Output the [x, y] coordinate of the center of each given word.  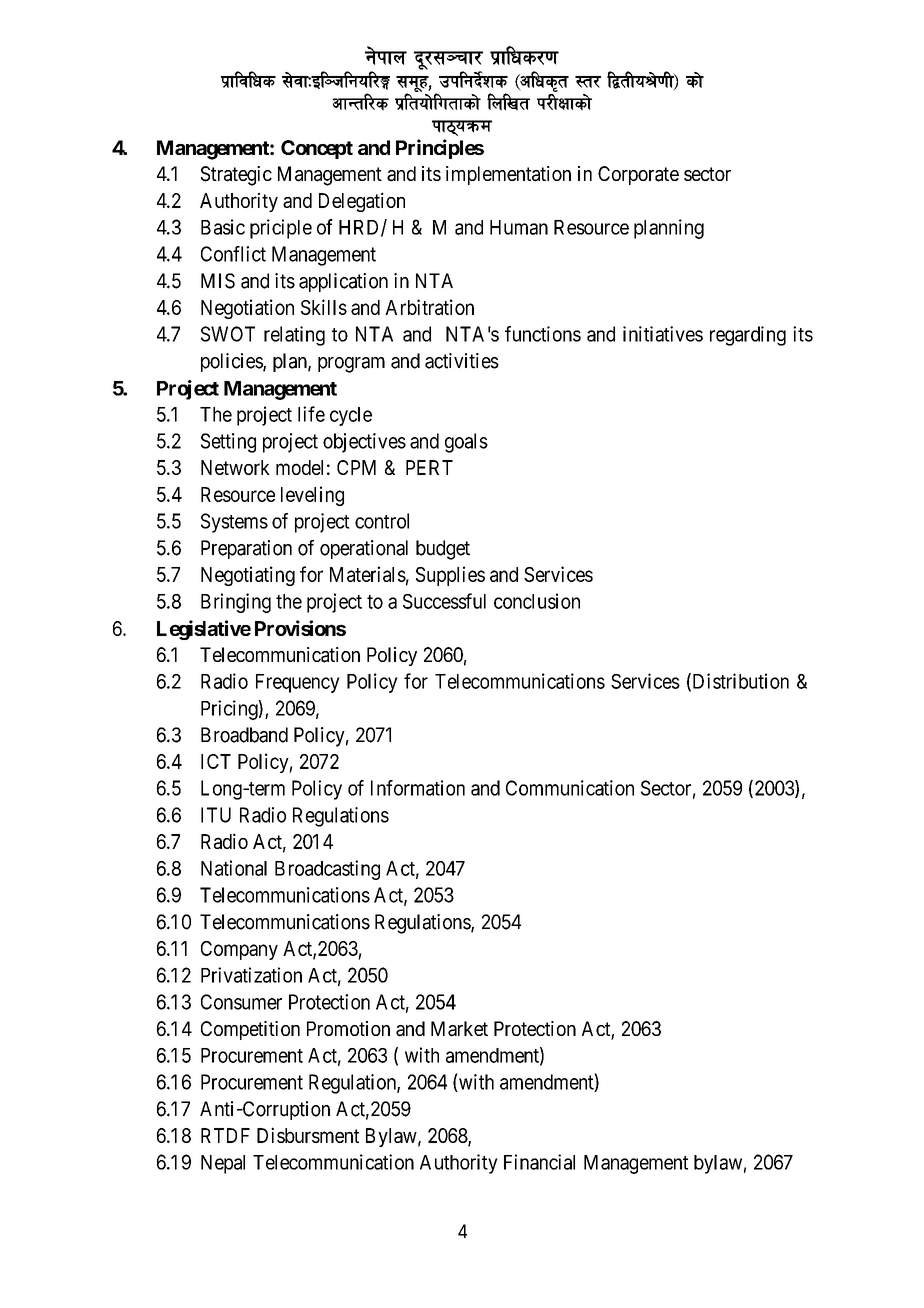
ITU [216, 815]
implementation [508, 175]
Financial [539, 1162]
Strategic [236, 176]
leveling [312, 496]
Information [418, 788]
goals [466, 443]
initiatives [663, 334]
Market [459, 1029]
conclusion [537, 601]
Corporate [638, 175]
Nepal [223, 1164]
